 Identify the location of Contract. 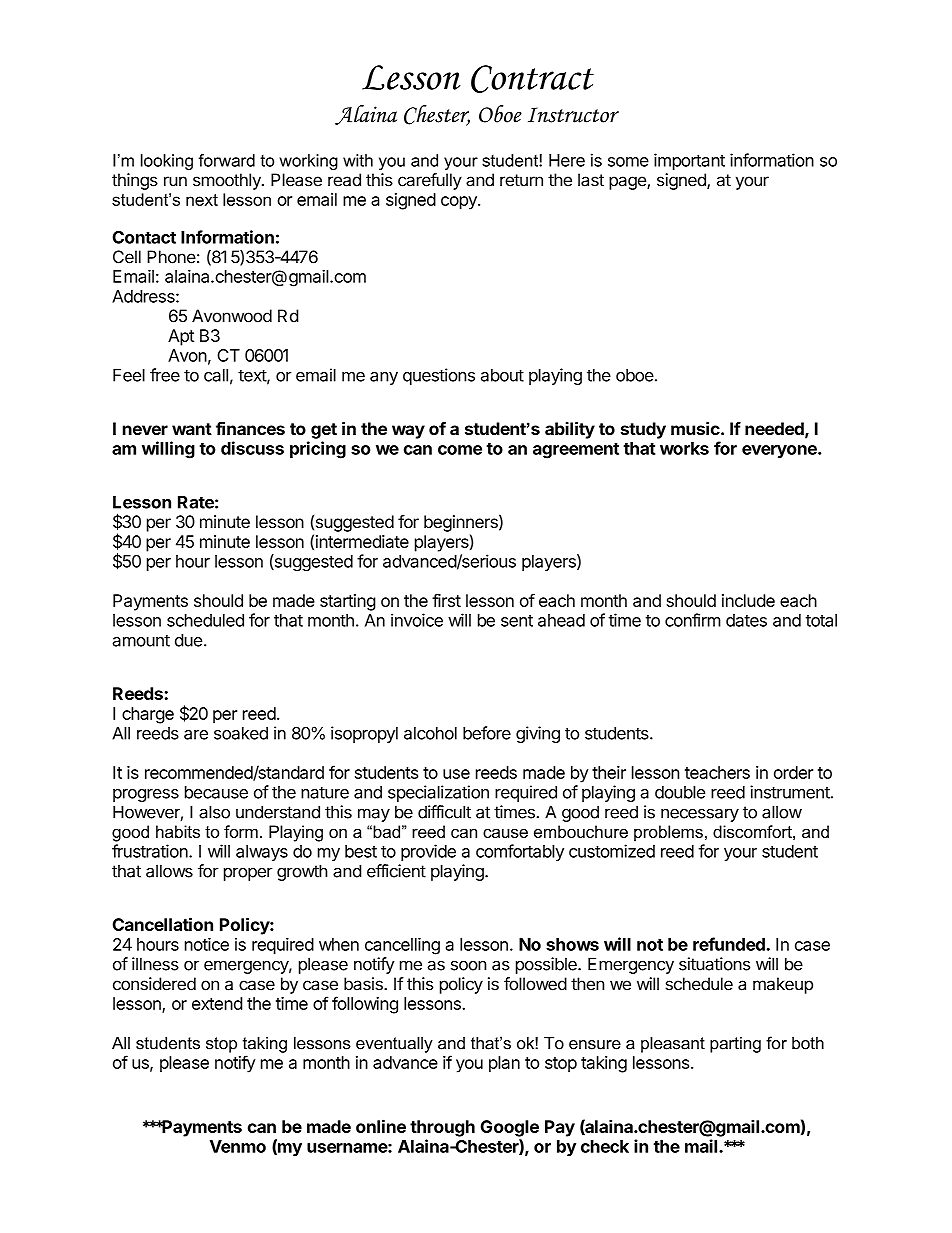
(532, 79).
